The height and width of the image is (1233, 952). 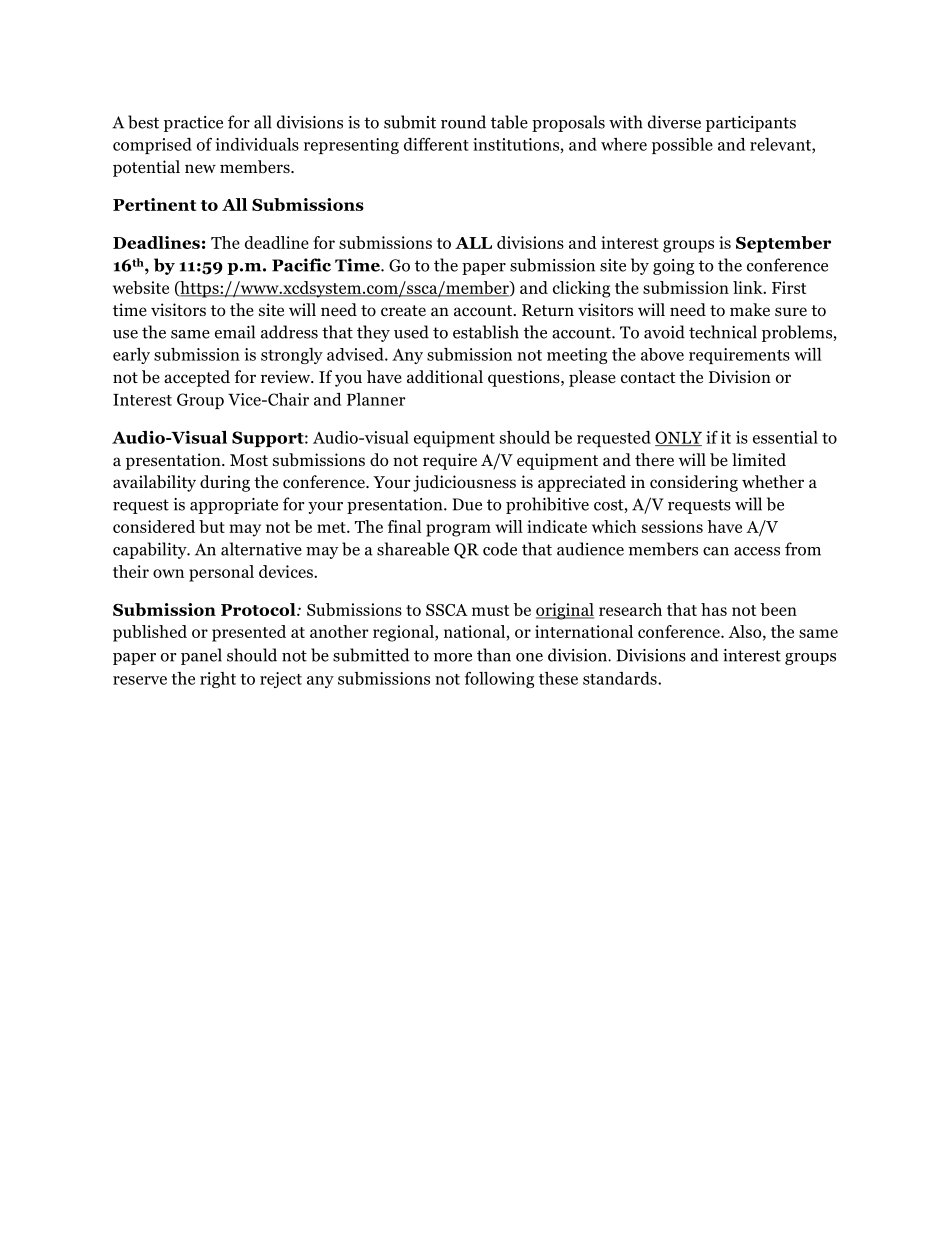 What do you see at coordinates (235, 332) in the image?
I see `email` at bounding box center [235, 332].
